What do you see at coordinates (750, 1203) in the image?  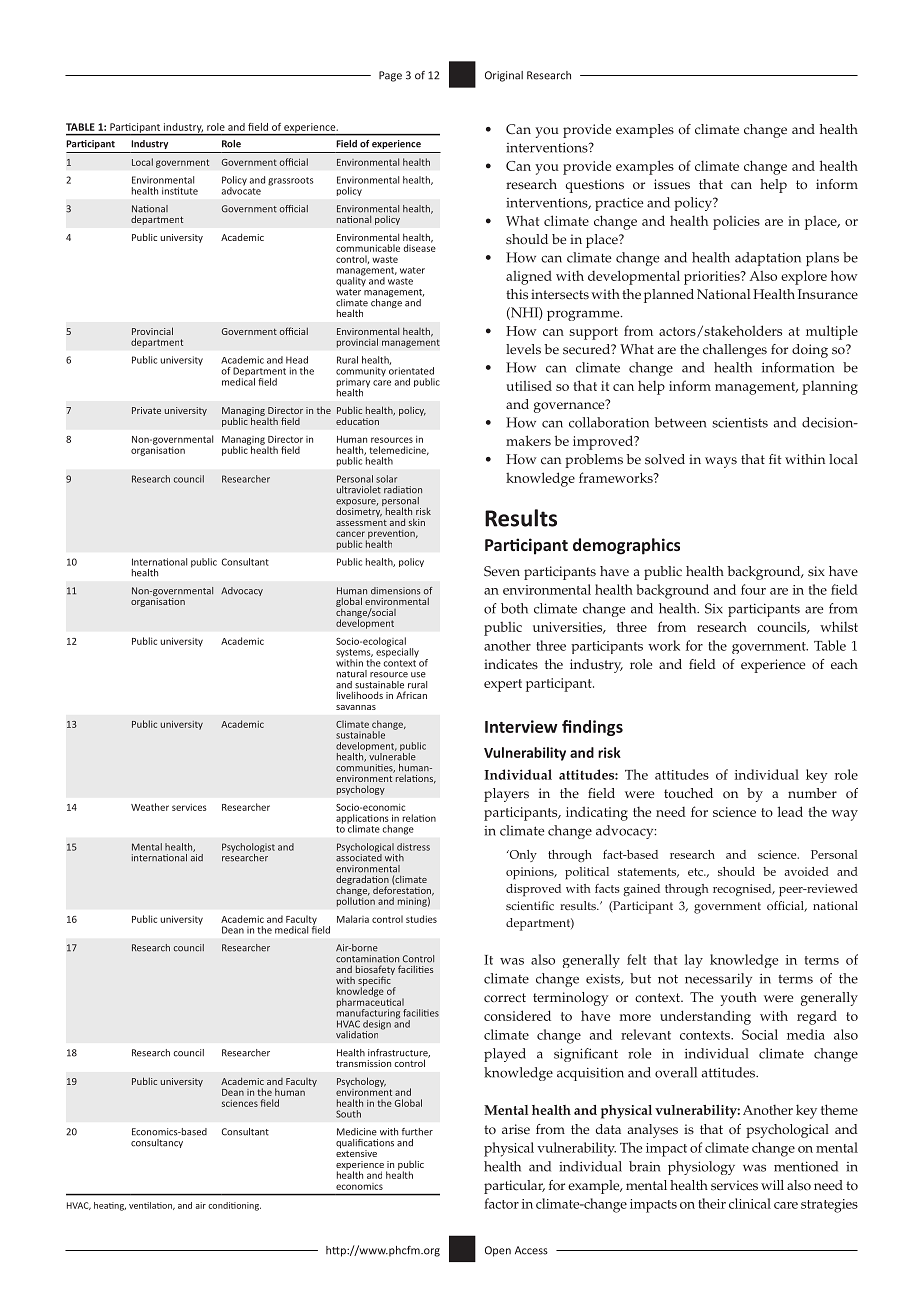 I see `clinical` at bounding box center [750, 1203].
